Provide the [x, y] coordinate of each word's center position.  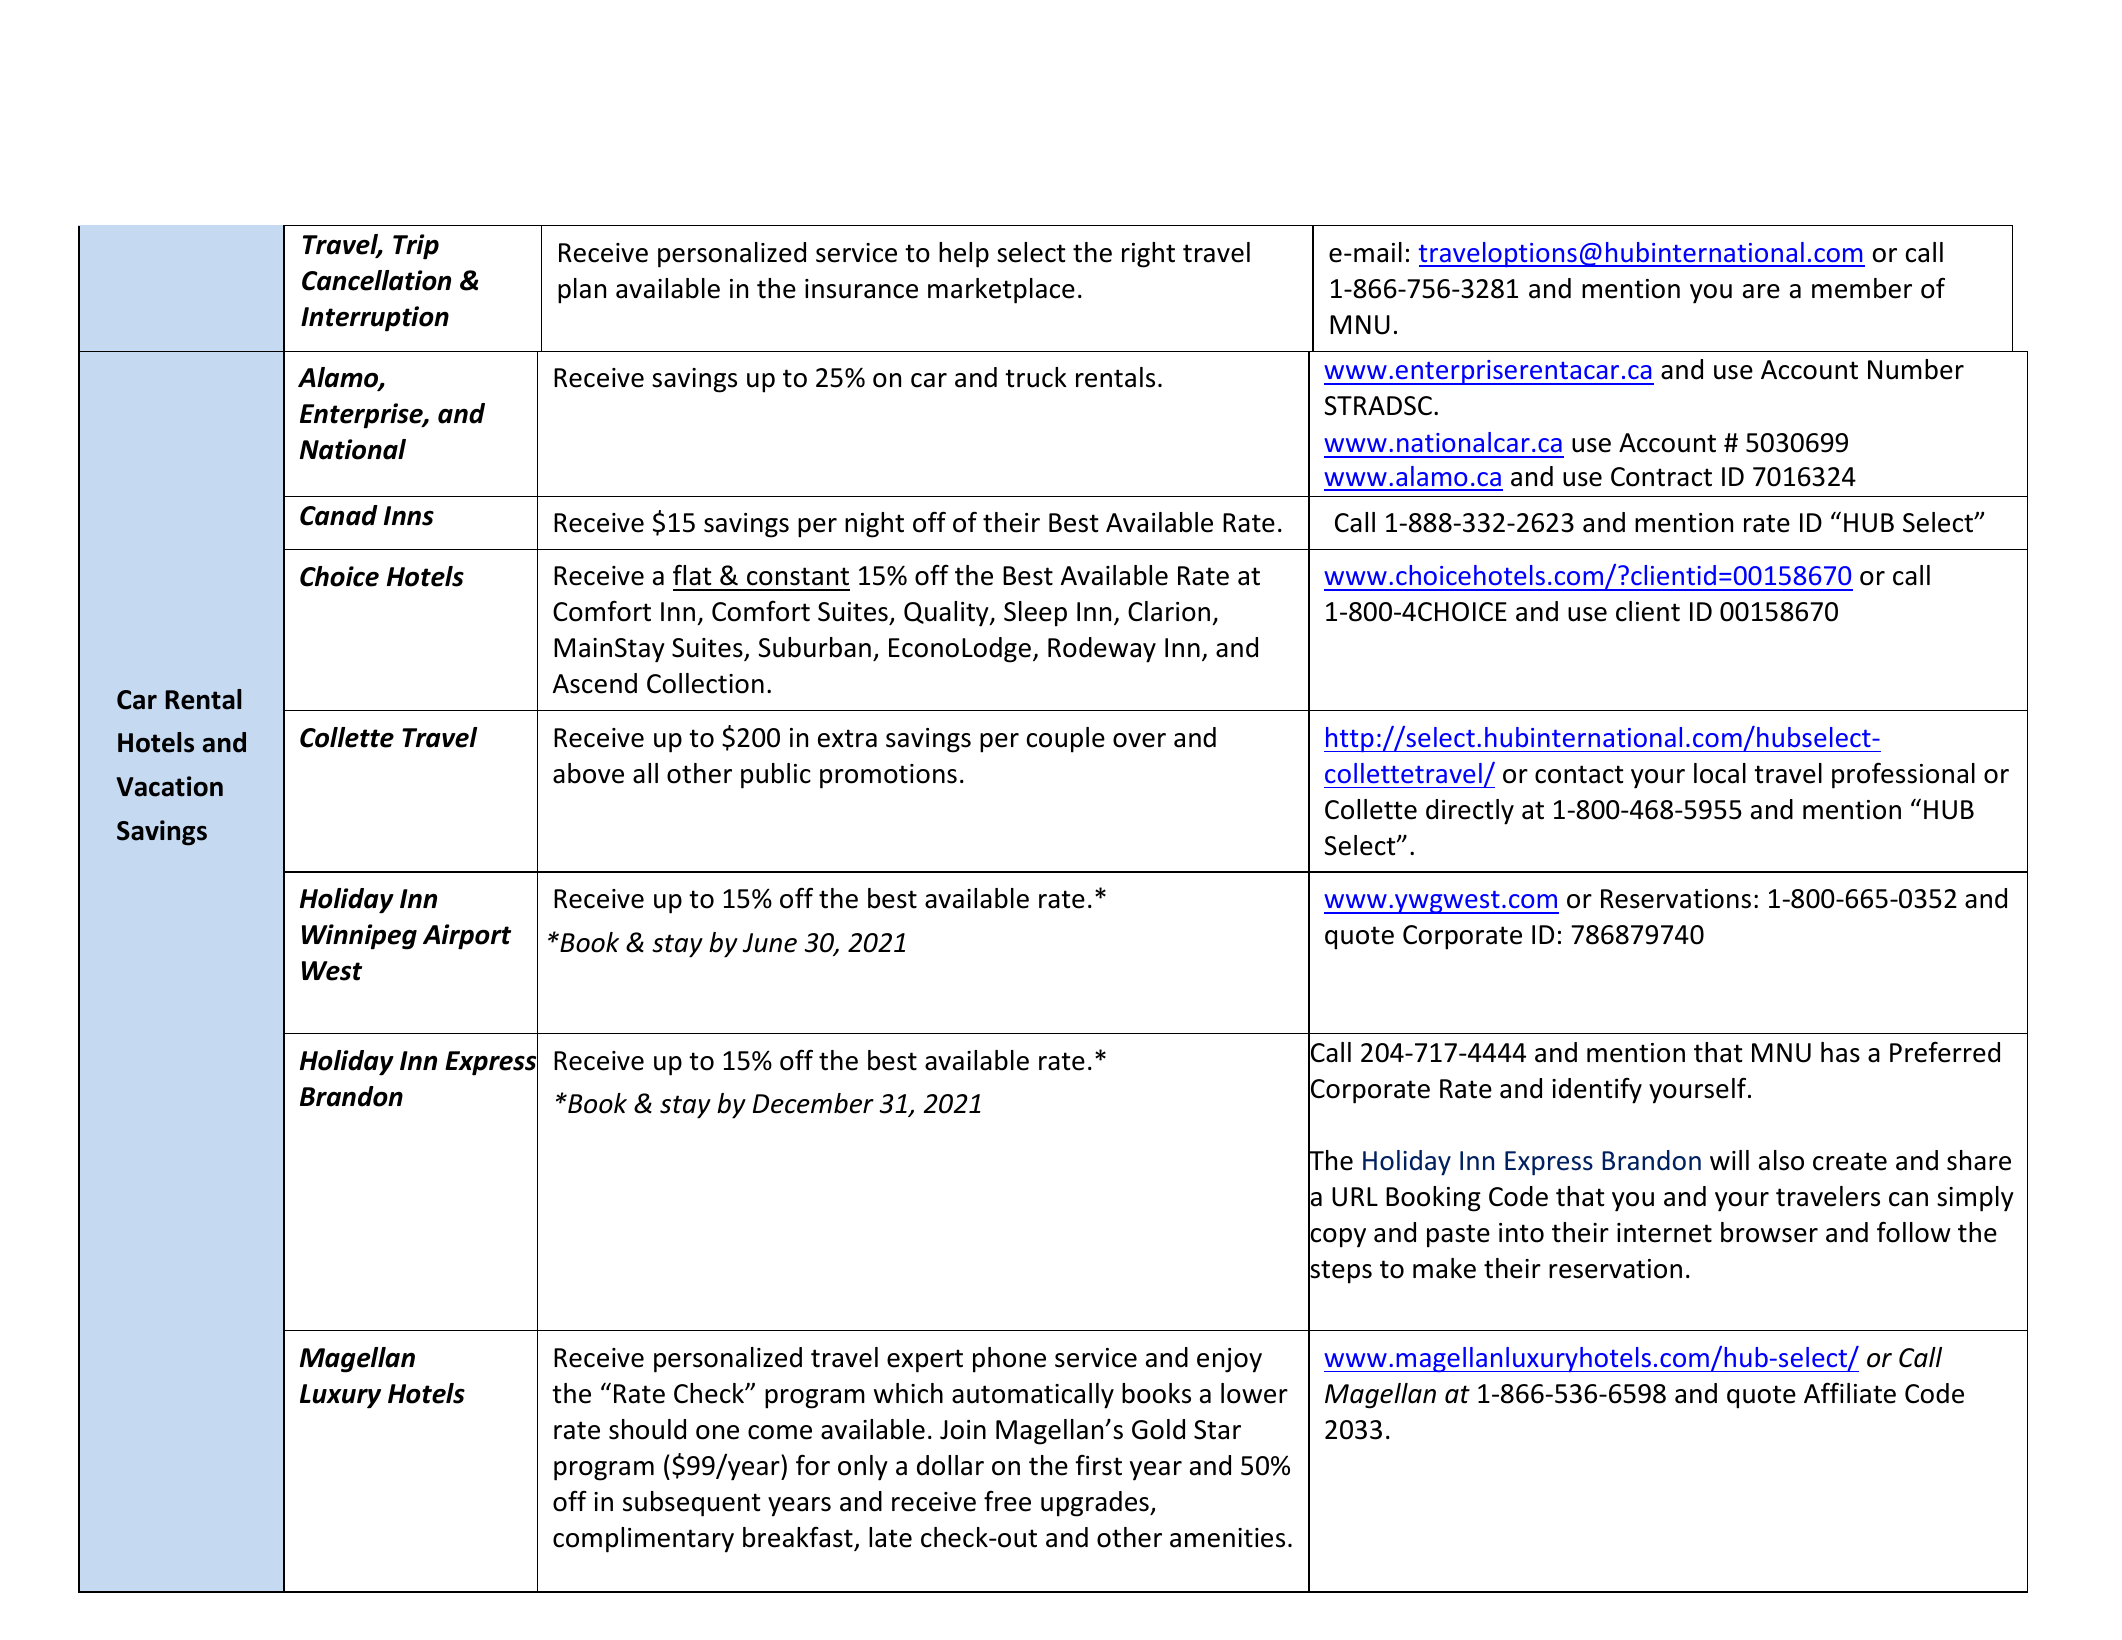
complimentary [643, 1540]
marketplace [1001, 291]
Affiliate [1850, 1393]
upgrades [1096, 1504]
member [1862, 288]
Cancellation [376, 280]
